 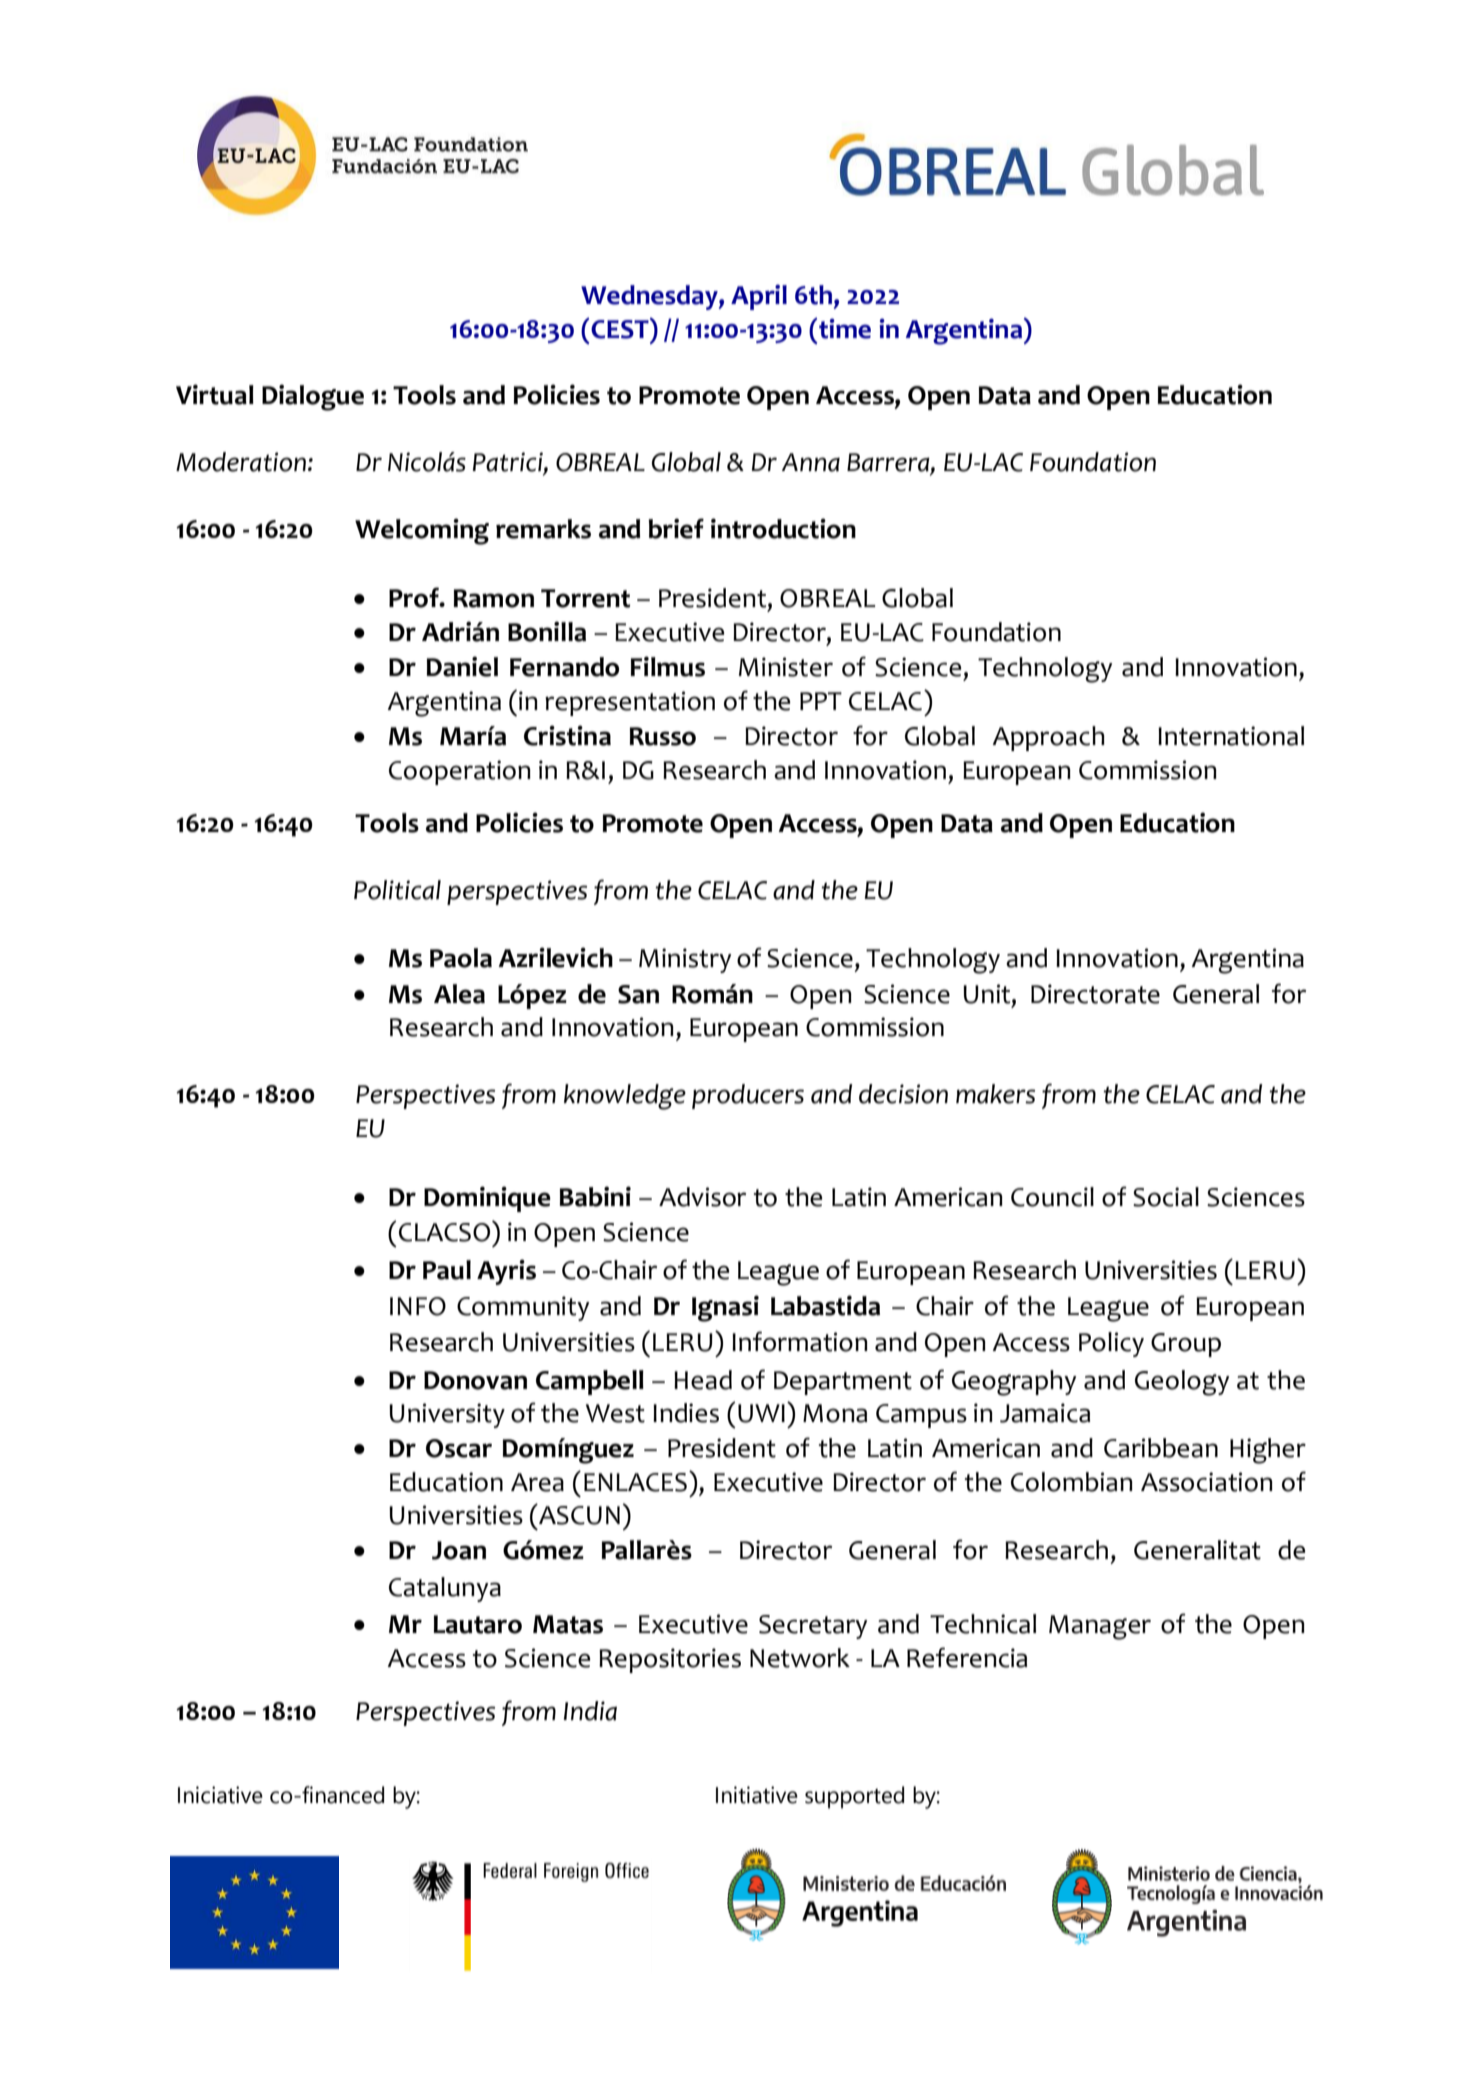 What do you see at coordinates (757, 1795) in the page?
I see `Initiative` at bounding box center [757, 1795].
